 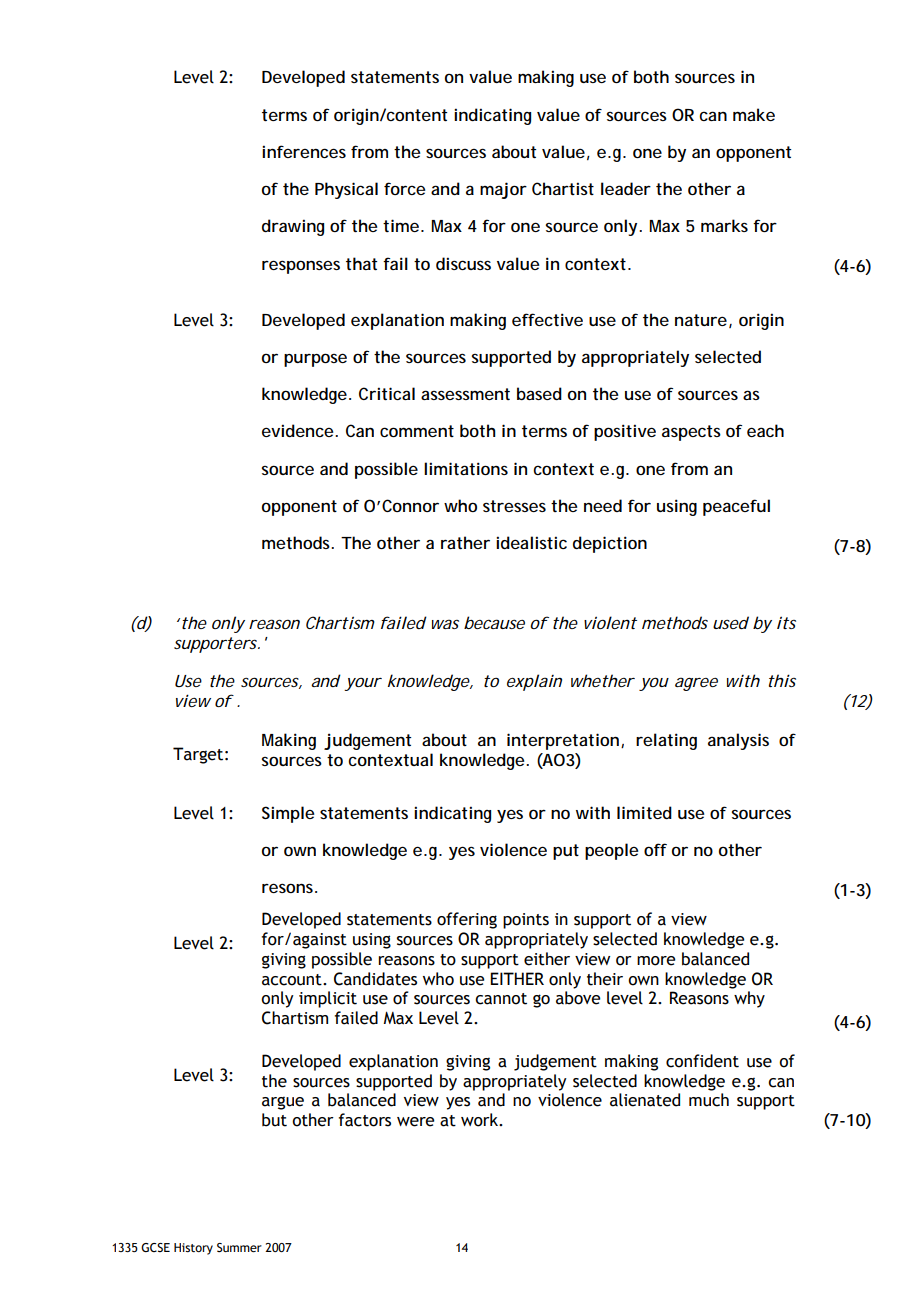 What do you see at coordinates (467, 920) in the document?
I see `offering` at bounding box center [467, 920].
